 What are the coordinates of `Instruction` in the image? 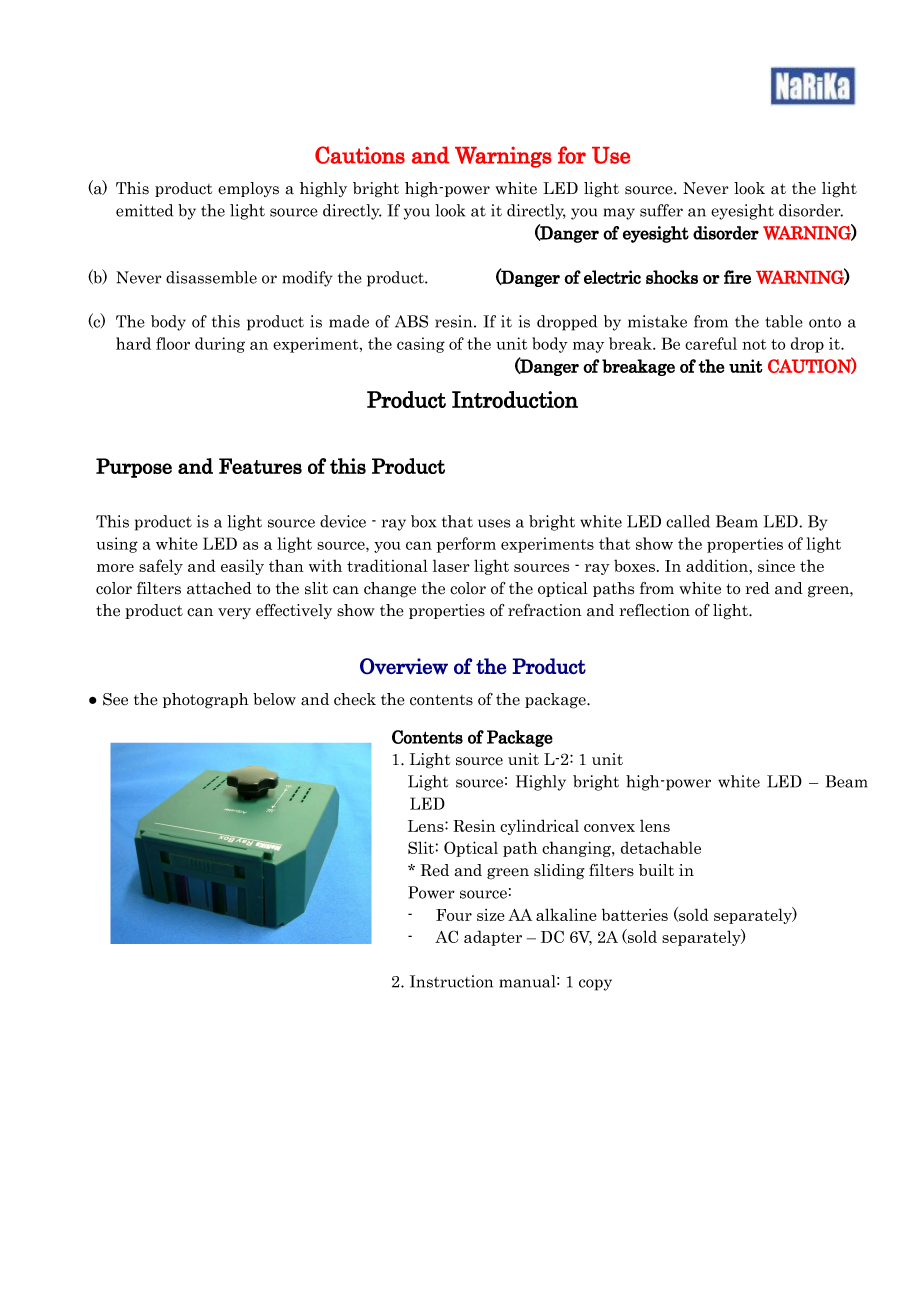 It's located at (451, 981).
